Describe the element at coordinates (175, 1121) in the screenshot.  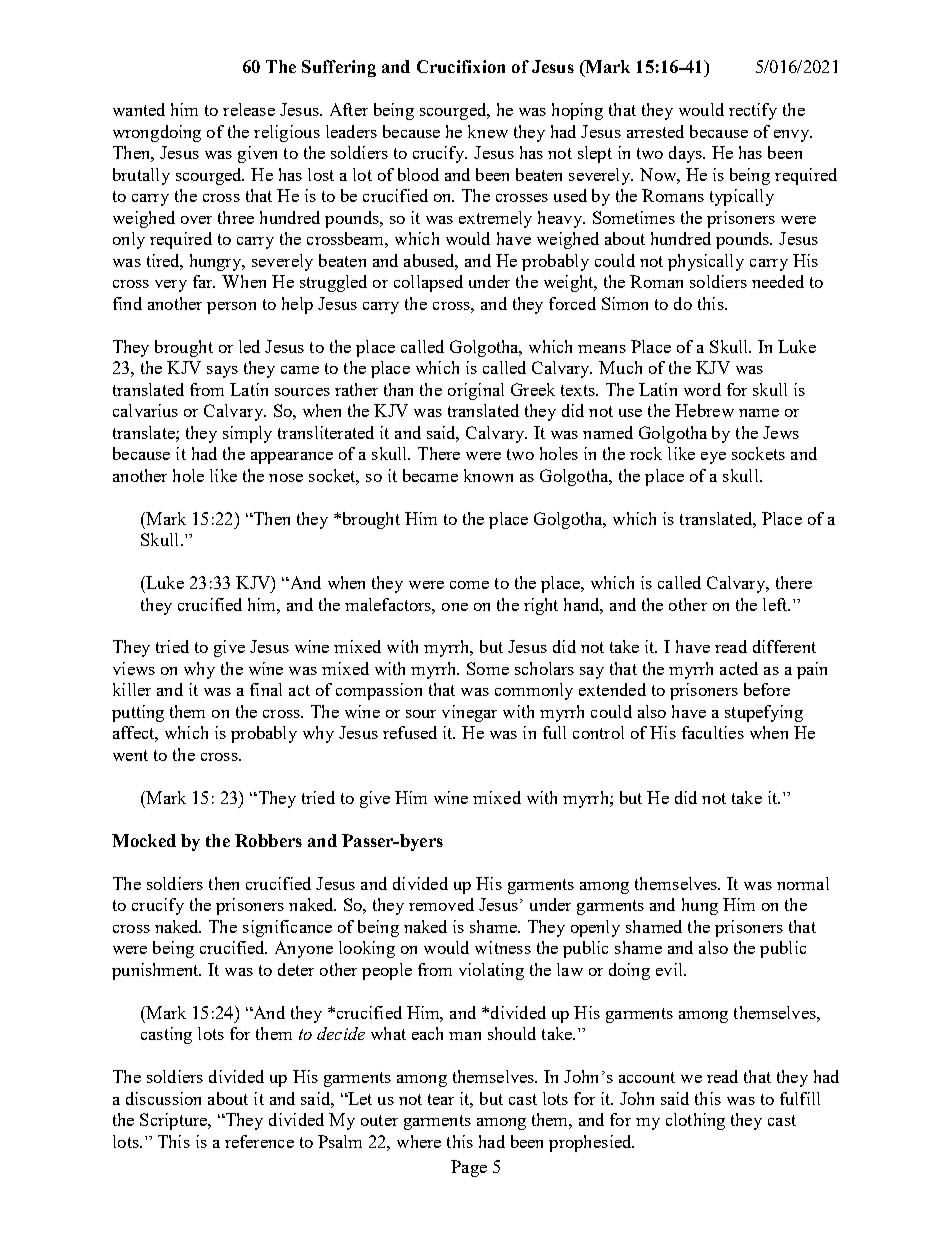
I see `Scripture` at that location.
